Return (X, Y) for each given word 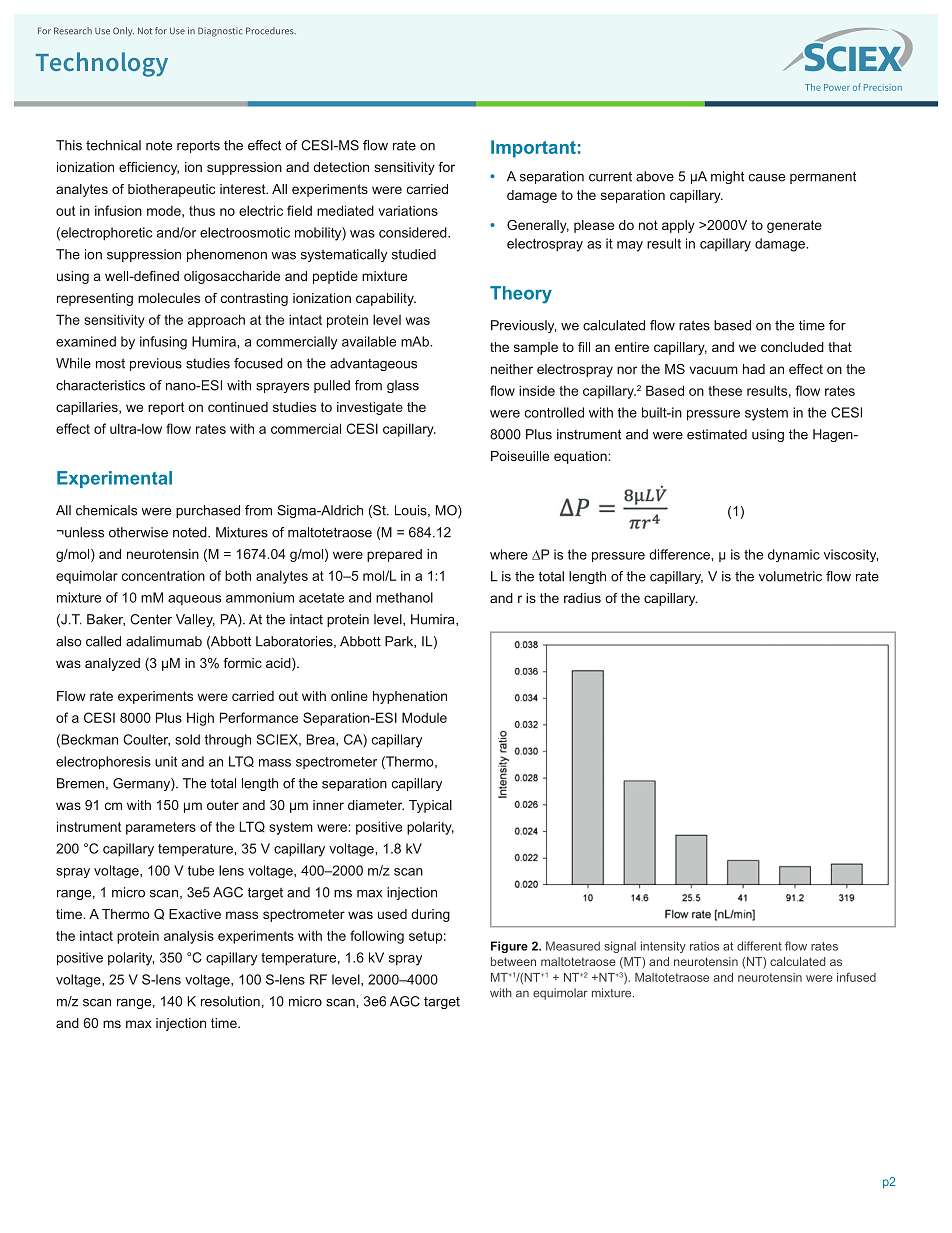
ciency (158, 168)
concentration (163, 575)
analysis (189, 937)
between (513, 961)
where (509, 554)
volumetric (790, 576)
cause (767, 178)
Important (533, 149)
